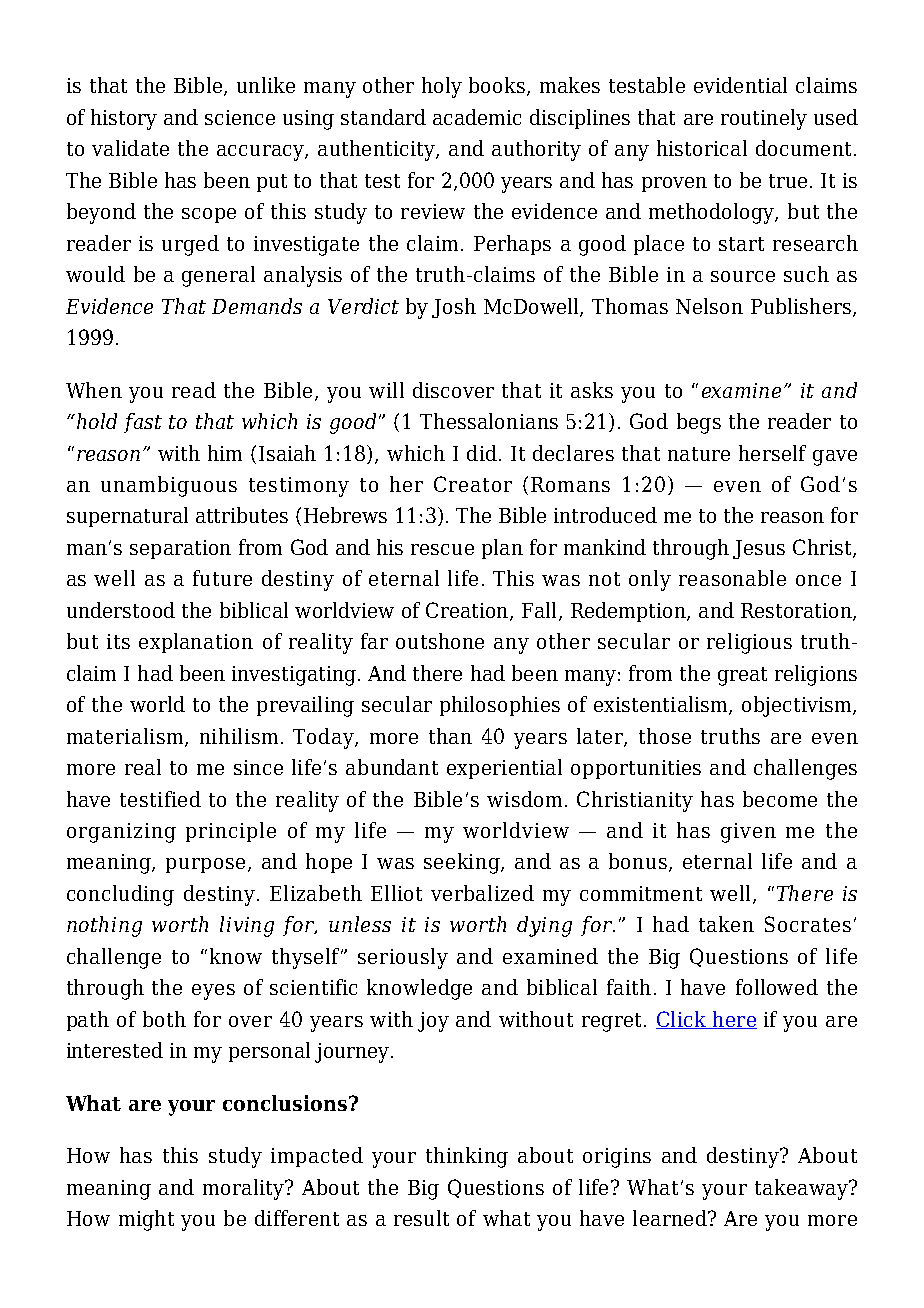  Describe the element at coordinates (124, 119) in the page. I see `history` at that location.
